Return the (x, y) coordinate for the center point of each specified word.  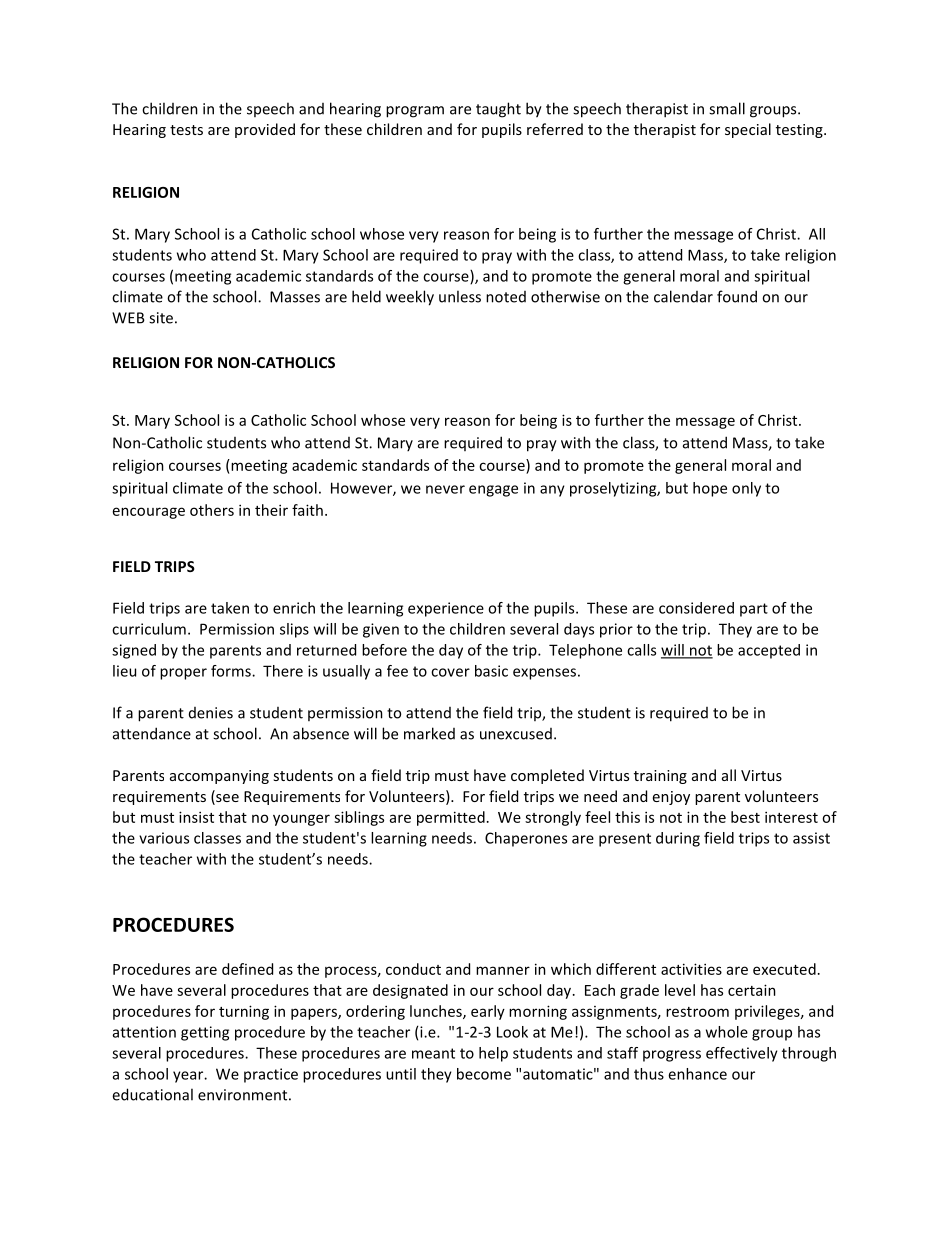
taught (498, 110)
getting (205, 1033)
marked (429, 733)
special (748, 130)
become (484, 1074)
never (445, 489)
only (746, 489)
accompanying (219, 777)
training (660, 777)
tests (186, 130)
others (212, 510)
